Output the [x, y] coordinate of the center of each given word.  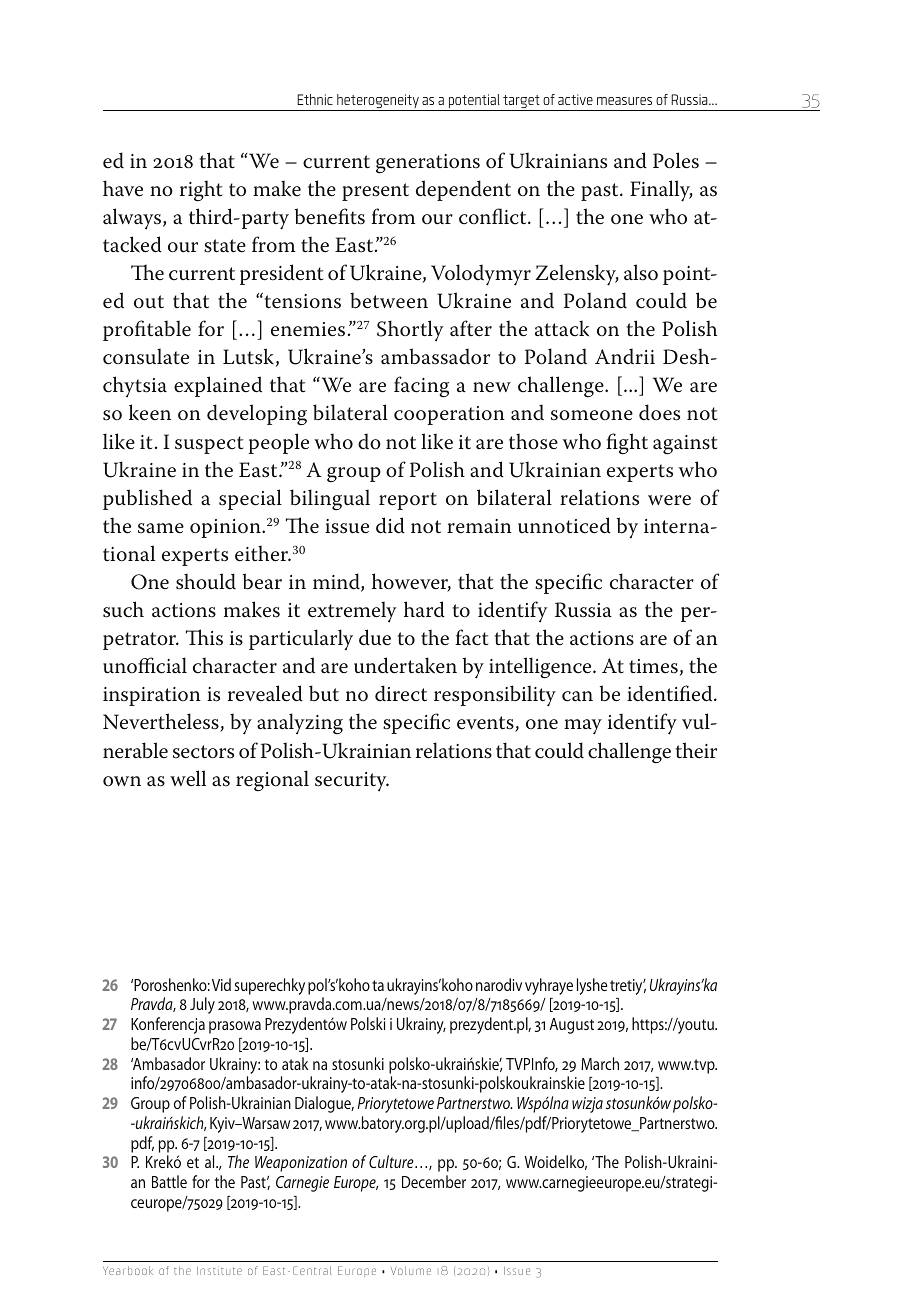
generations [428, 164]
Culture [392, 1161]
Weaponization [301, 1164]
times [653, 666]
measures [624, 101]
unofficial [145, 665]
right [201, 191]
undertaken [405, 665]
